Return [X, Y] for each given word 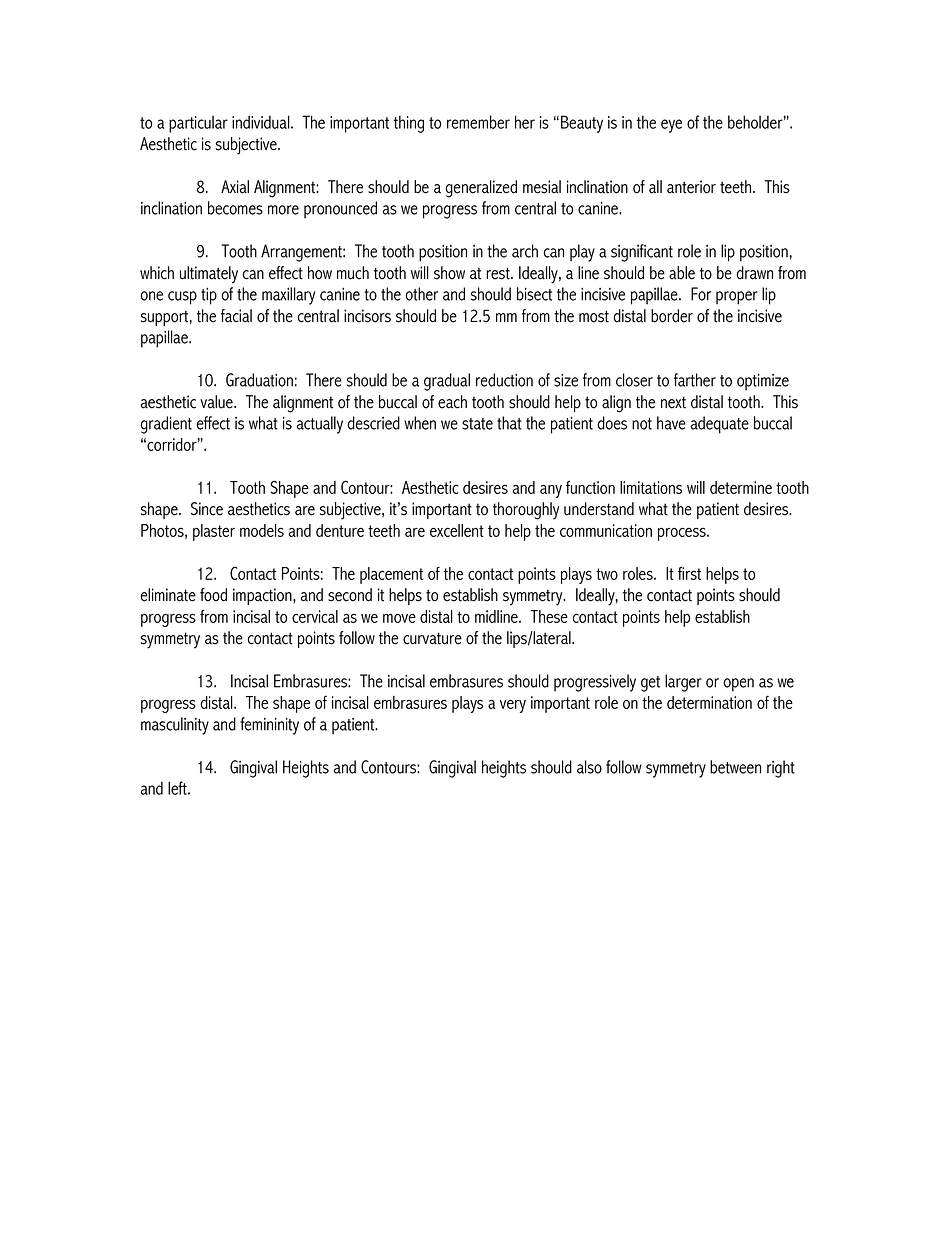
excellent [457, 530]
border [672, 316]
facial [236, 316]
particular [198, 124]
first [689, 573]
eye [671, 126]
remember [478, 122]
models [262, 530]
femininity [269, 726]
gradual [447, 382]
